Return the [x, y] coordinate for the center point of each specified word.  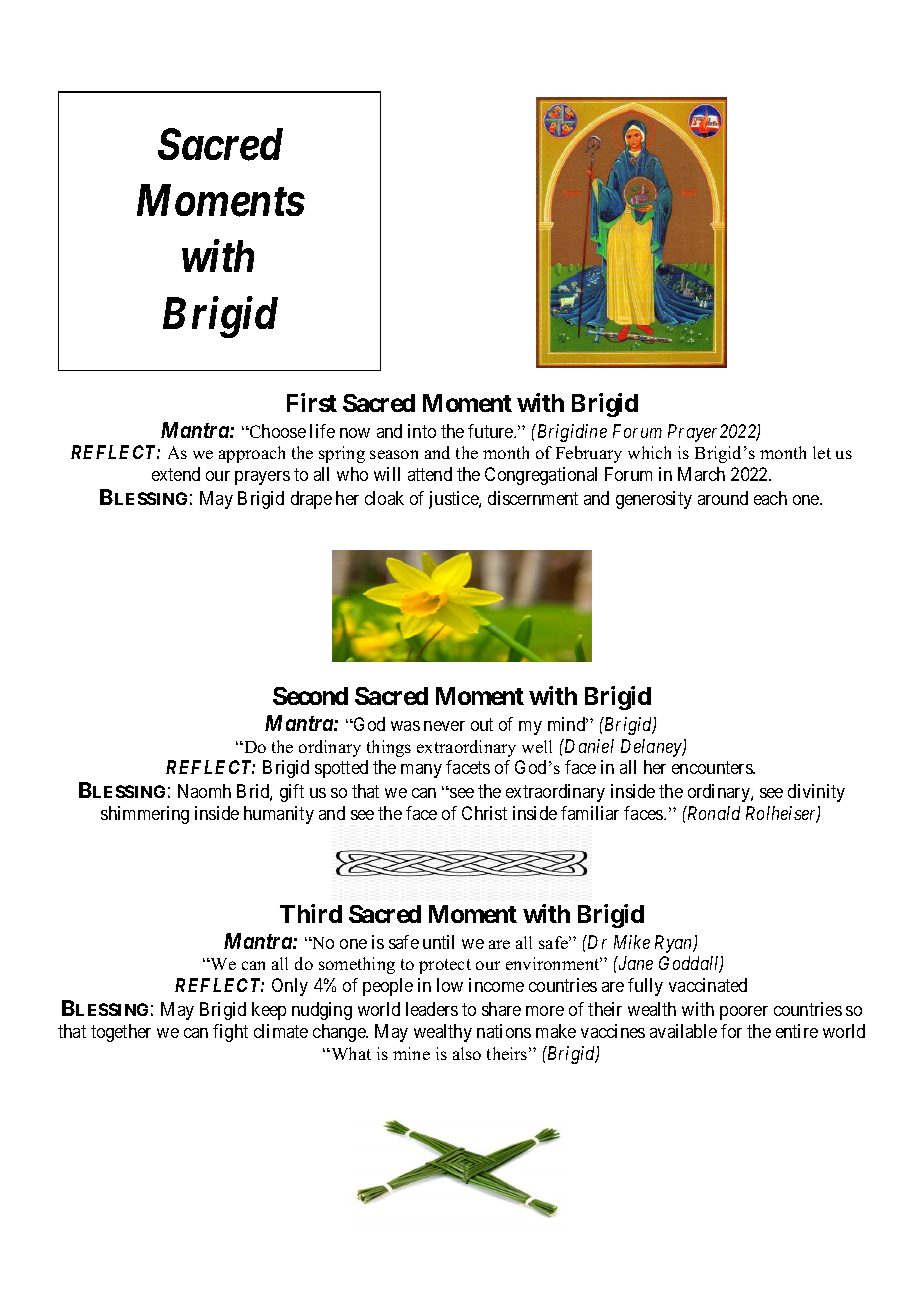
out [482, 724]
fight [230, 1033]
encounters [713, 767]
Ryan [675, 944]
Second [310, 696]
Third [311, 913]
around [723, 498]
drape [311, 500]
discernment [533, 498]
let [822, 452]
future [491, 431]
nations [504, 1031]
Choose [277, 431]
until [438, 942]
